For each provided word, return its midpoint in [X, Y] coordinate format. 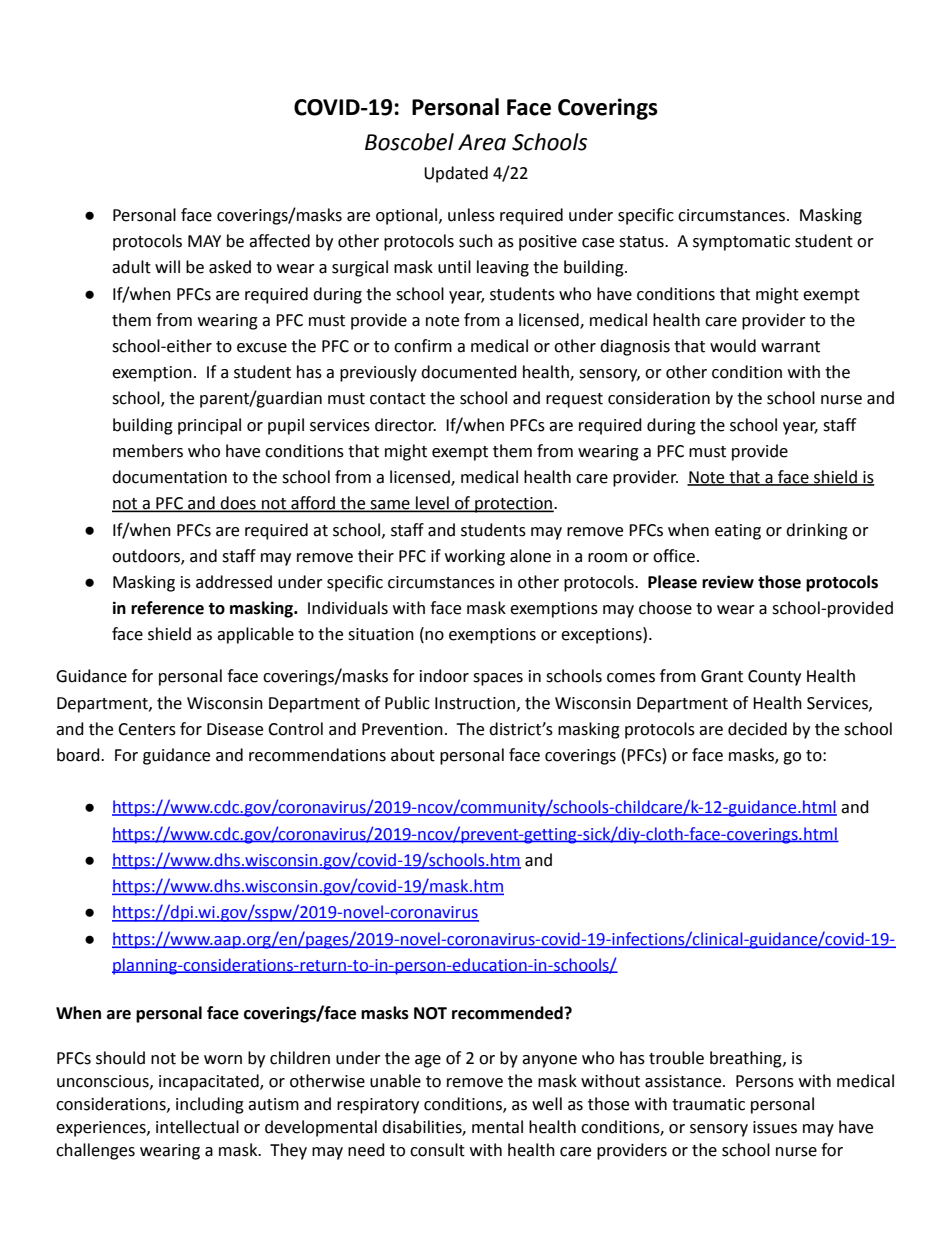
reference [167, 608]
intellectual [197, 1127]
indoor [444, 676]
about [413, 755]
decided [757, 729]
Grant [722, 676]
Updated [456, 174]
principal [209, 426]
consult [437, 1150]
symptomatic [741, 243]
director [405, 425]
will [167, 266]
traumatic [708, 1104]
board [79, 755]
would [733, 346]
